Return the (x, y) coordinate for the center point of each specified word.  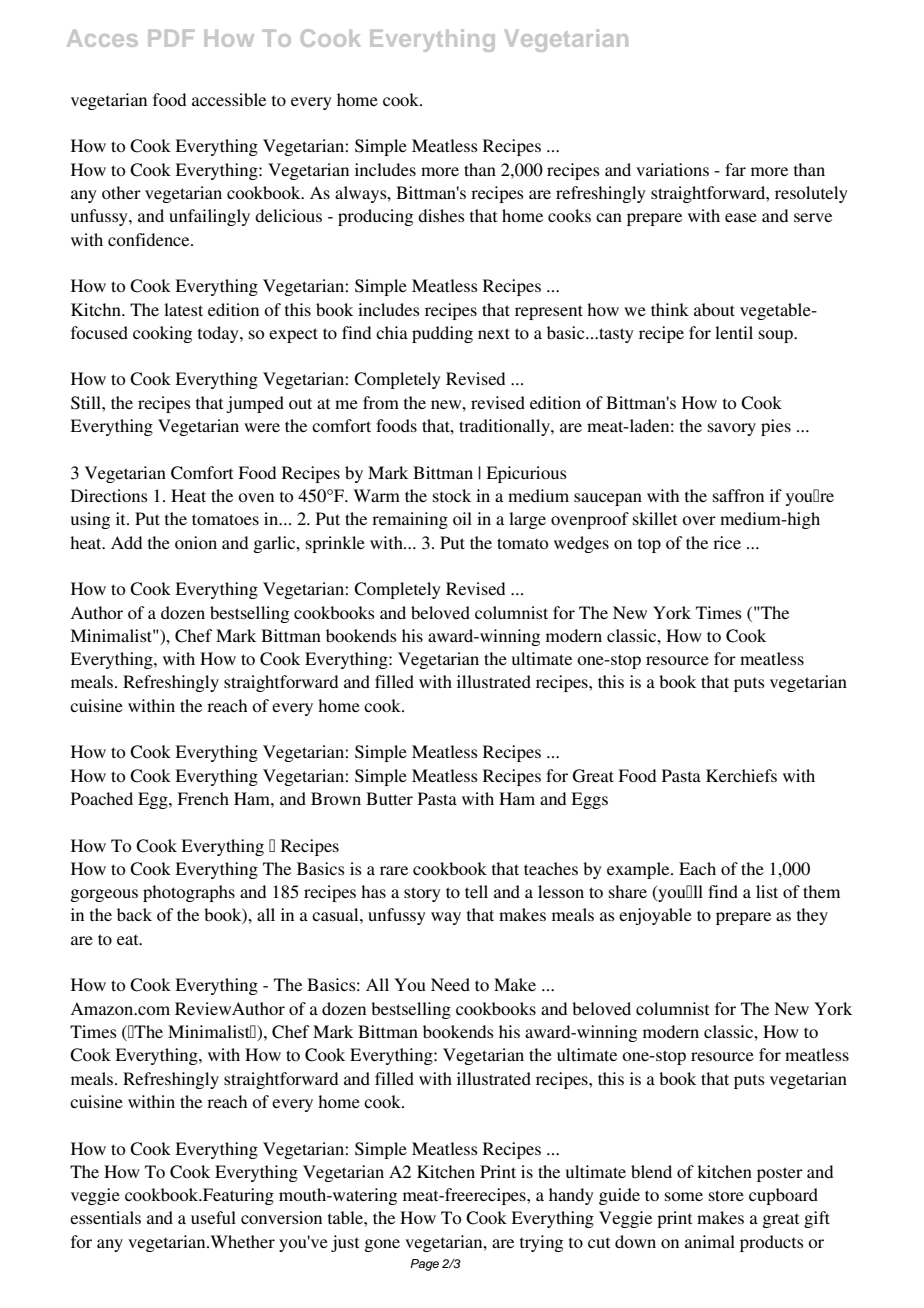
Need (450, 984)
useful (213, 1217)
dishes (441, 215)
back (134, 914)
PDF (171, 38)
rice (727, 542)
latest (183, 309)
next (494, 333)
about (714, 309)
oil (462, 518)
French (203, 798)
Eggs (589, 800)
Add (126, 542)
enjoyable (655, 916)
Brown (336, 798)
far (735, 169)
